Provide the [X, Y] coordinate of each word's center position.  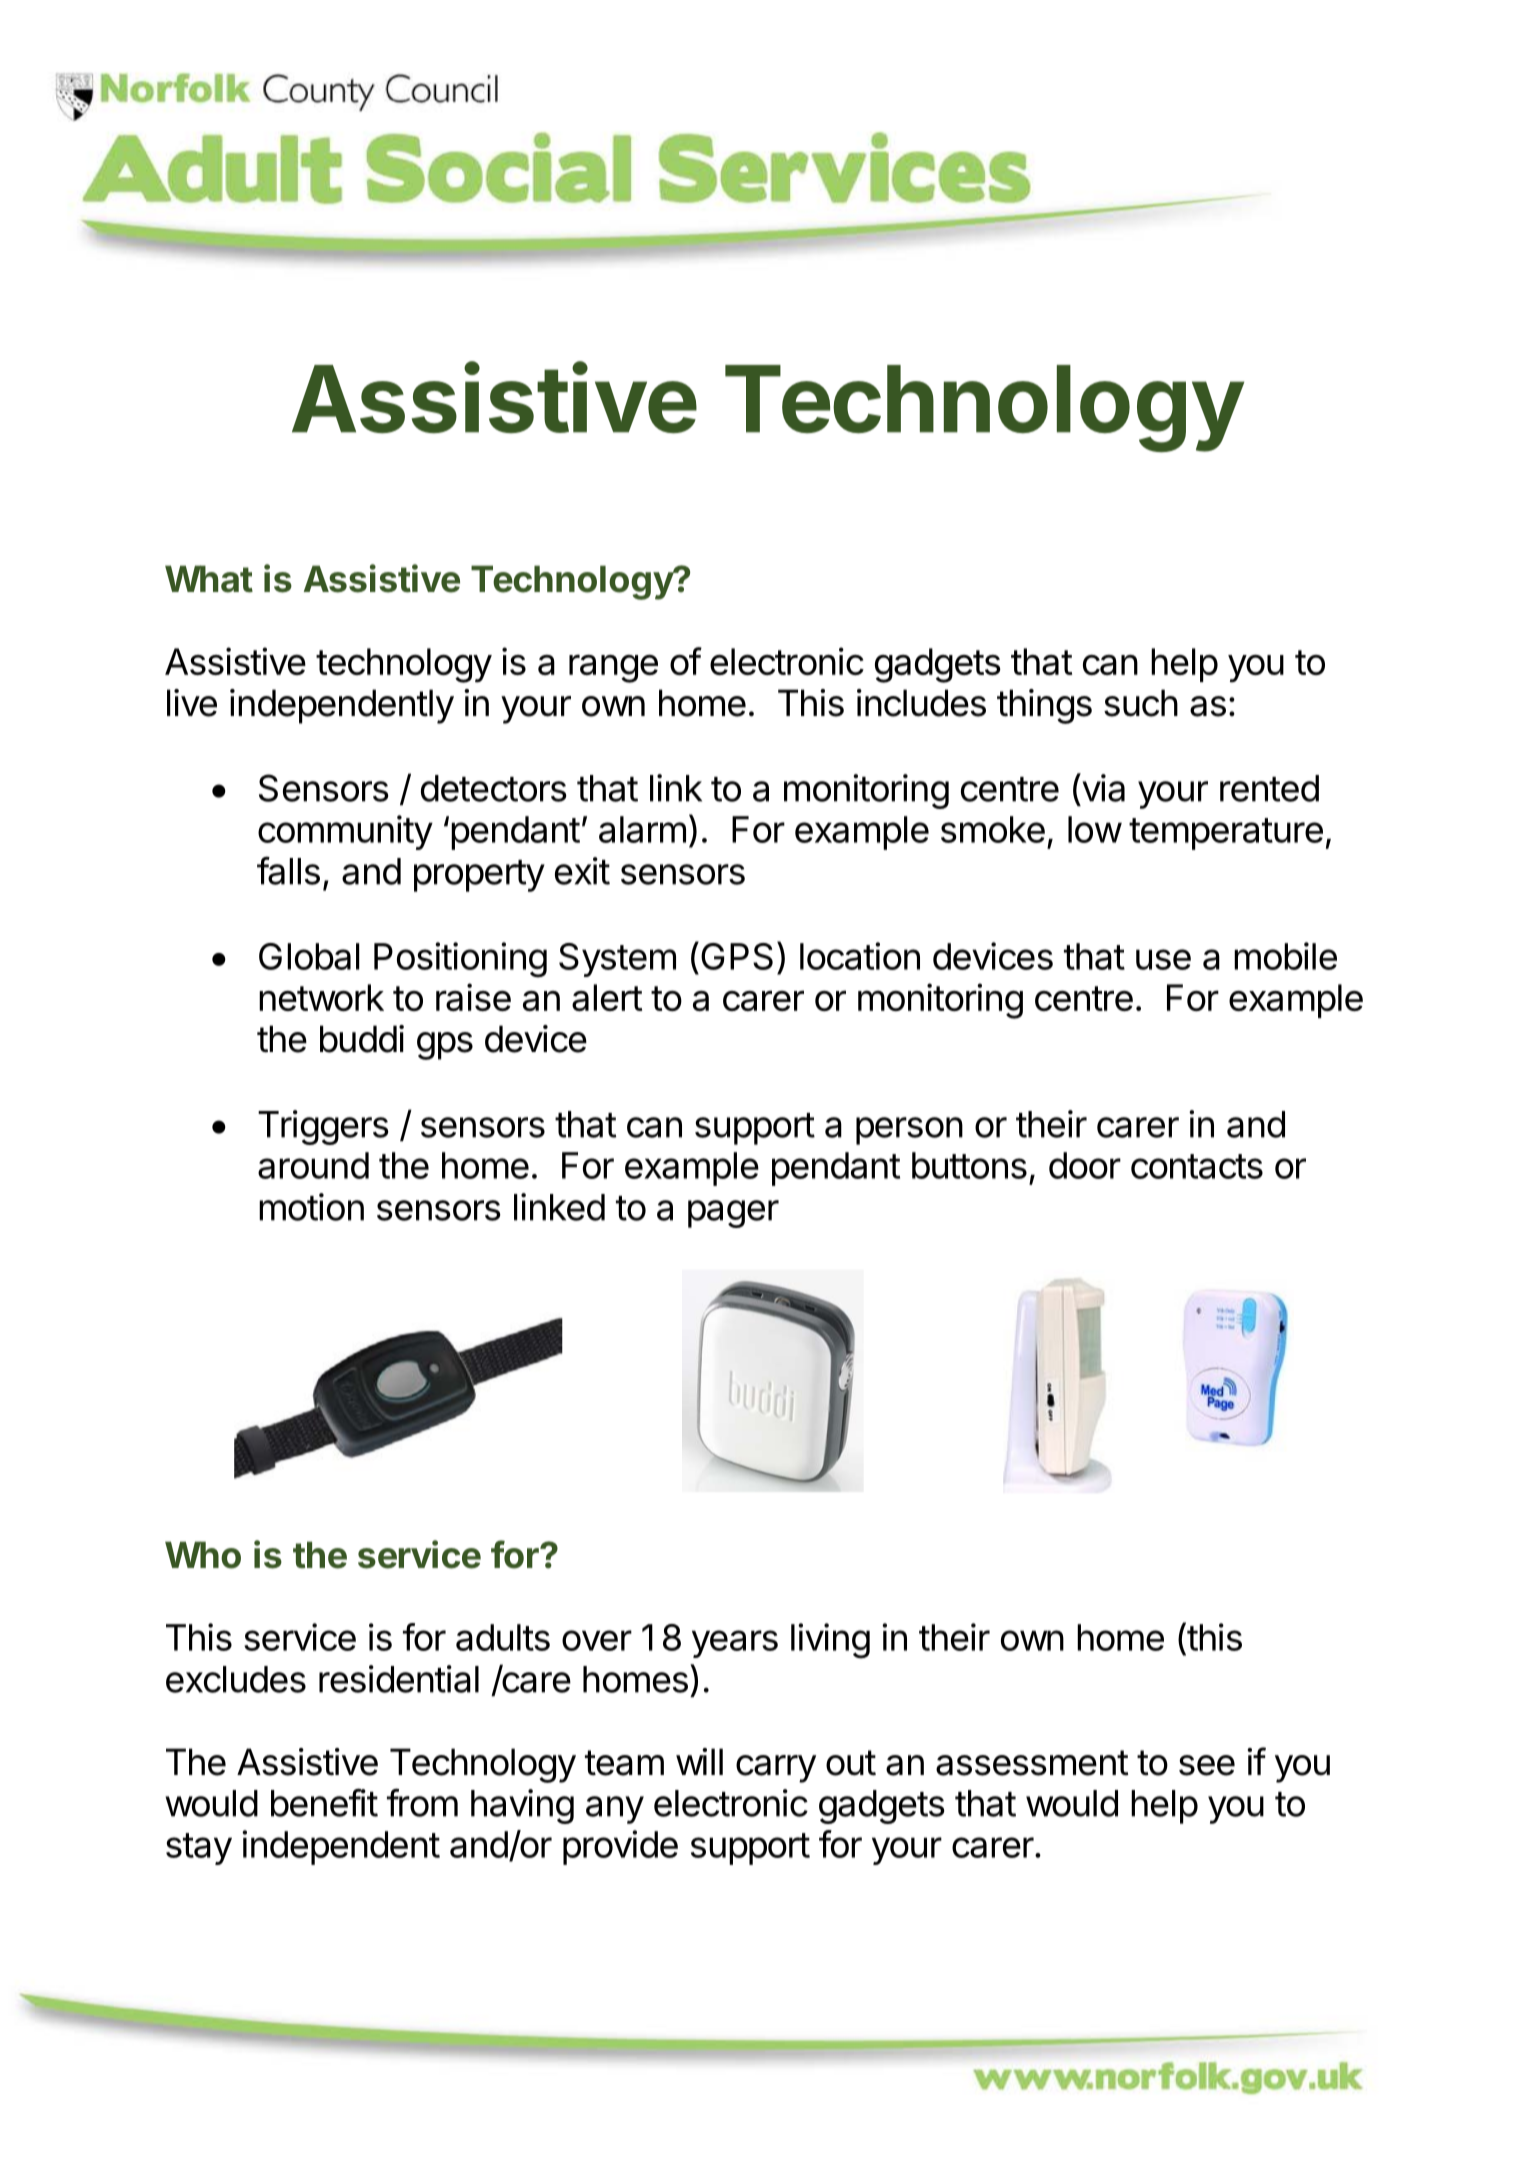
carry [776, 1769]
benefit [324, 1802]
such [1141, 703]
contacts [1197, 1166]
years [735, 1644]
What [209, 579]
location [860, 956]
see [1207, 1765]
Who [203, 1555]
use [1163, 959]
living [830, 1641]
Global [309, 956]
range [613, 668]
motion [311, 1207]
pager [733, 1214]
